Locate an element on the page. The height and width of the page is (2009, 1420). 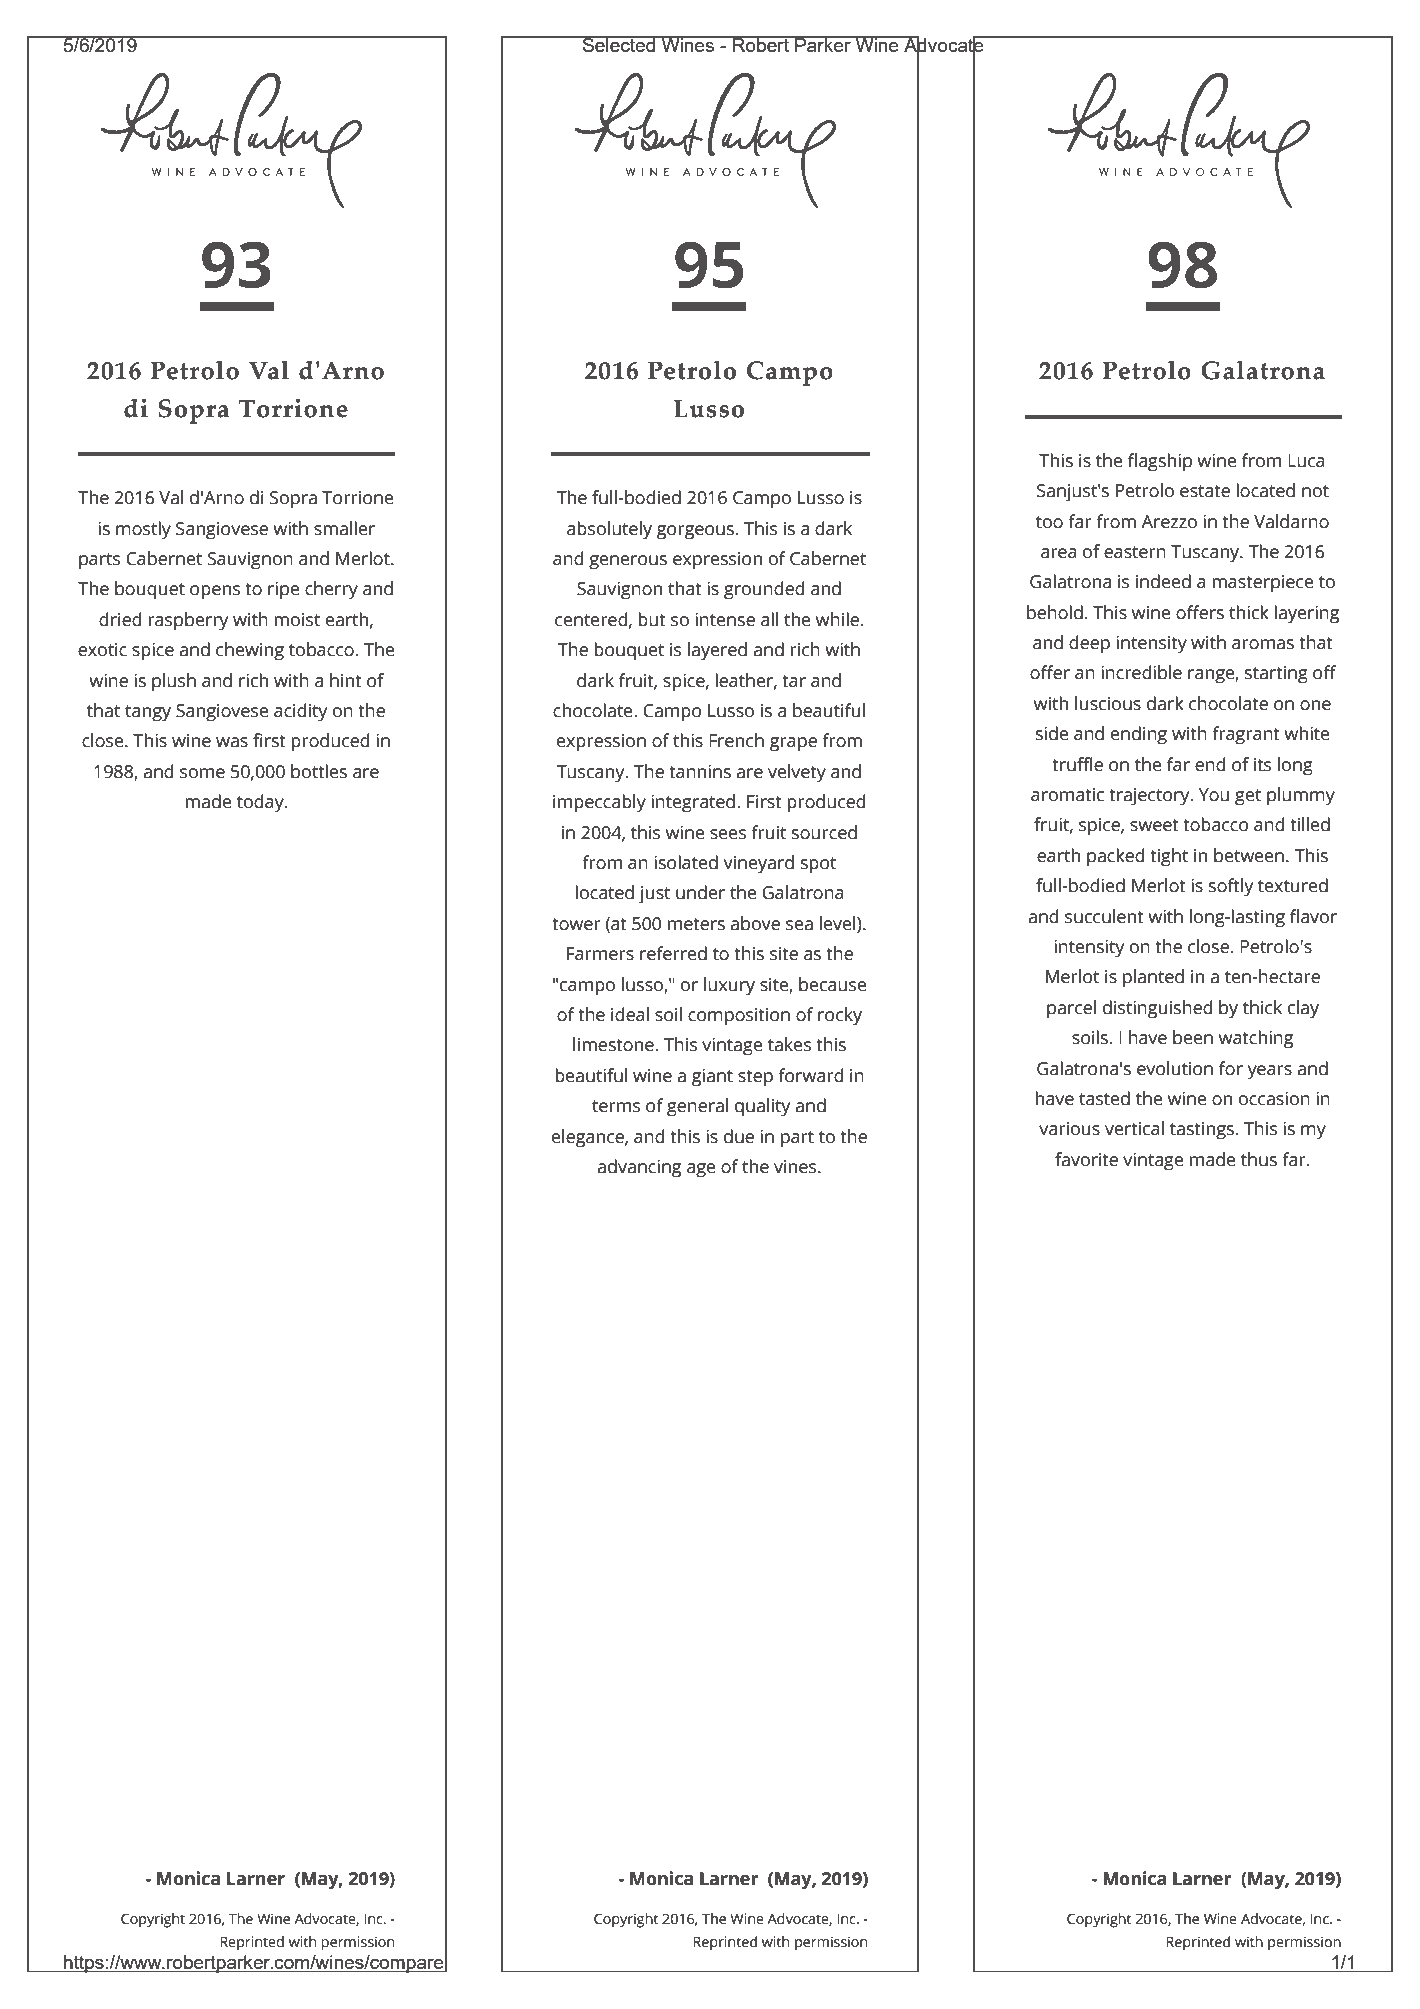
indeed is located at coordinates (1163, 581).
